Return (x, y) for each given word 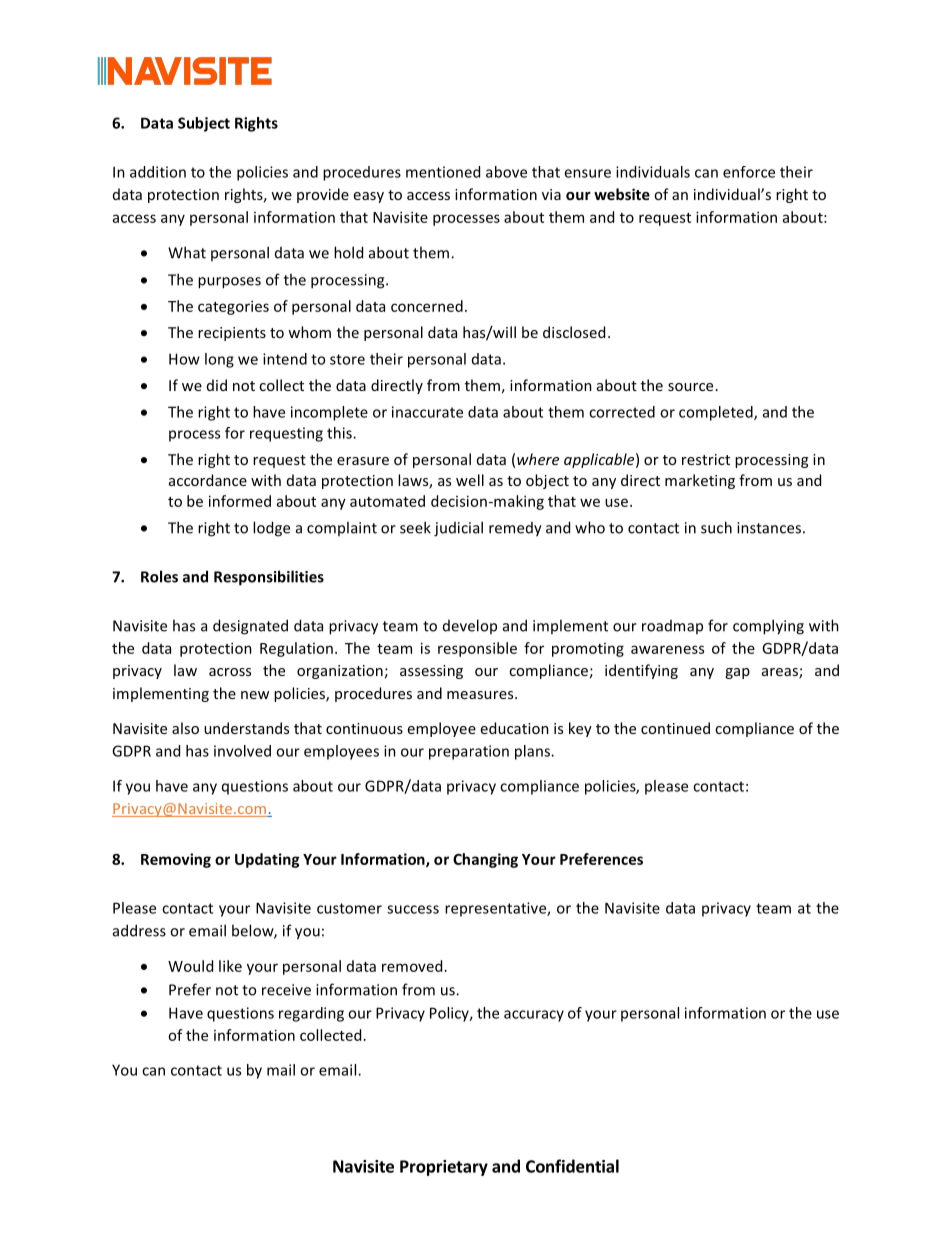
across (230, 672)
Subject (204, 124)
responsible (477, 649)
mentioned (443, 172)
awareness (667, 649)
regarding (311, 1014)
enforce (749, 172)
